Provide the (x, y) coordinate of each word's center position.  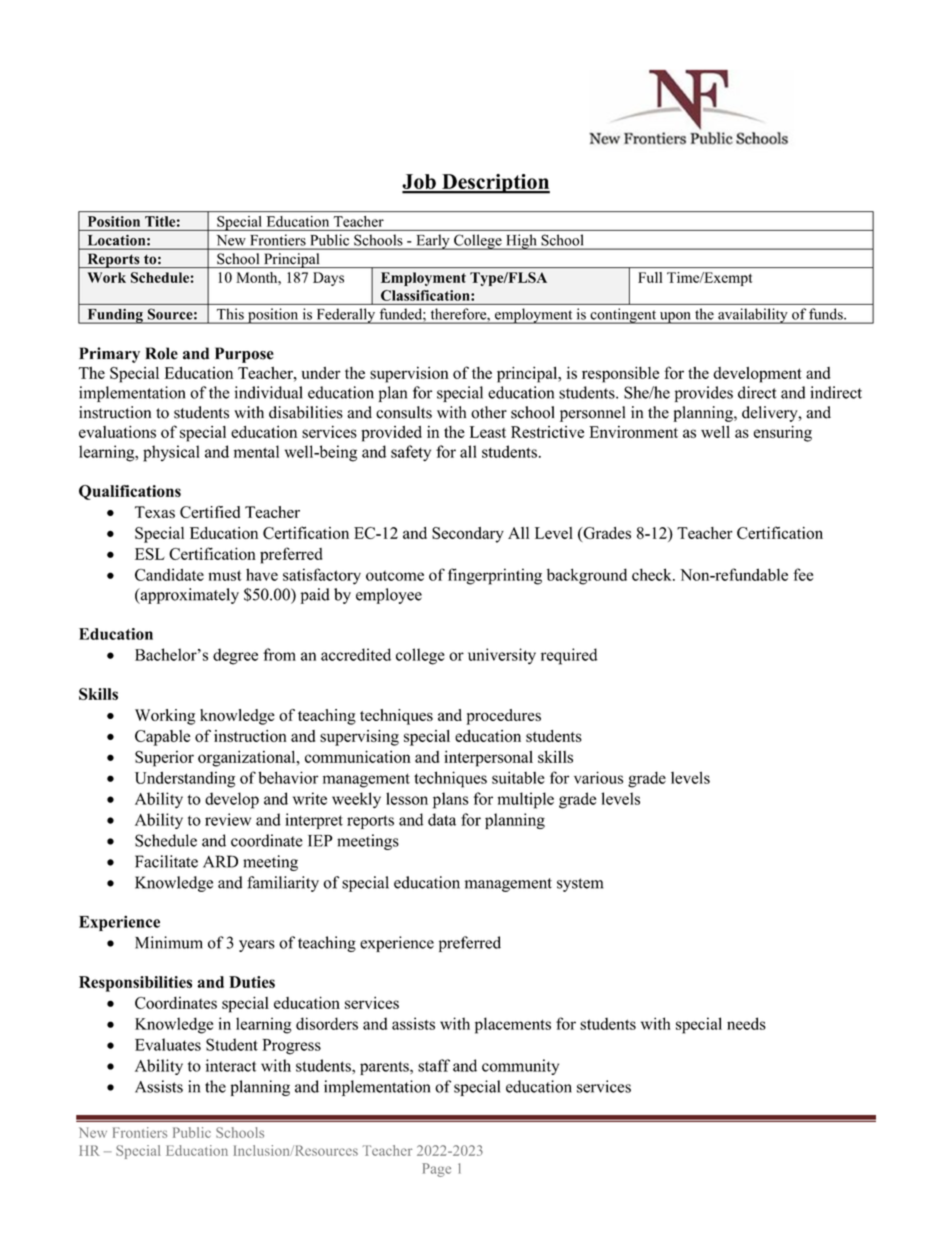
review (228, 819)
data (442, 819)
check (653, 574)
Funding (115, 316)
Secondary (468, 535)
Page (436, 1170)
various (598, 777)
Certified (210, 512)
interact (230, 1065)
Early (433, 242)
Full (650, 277)
